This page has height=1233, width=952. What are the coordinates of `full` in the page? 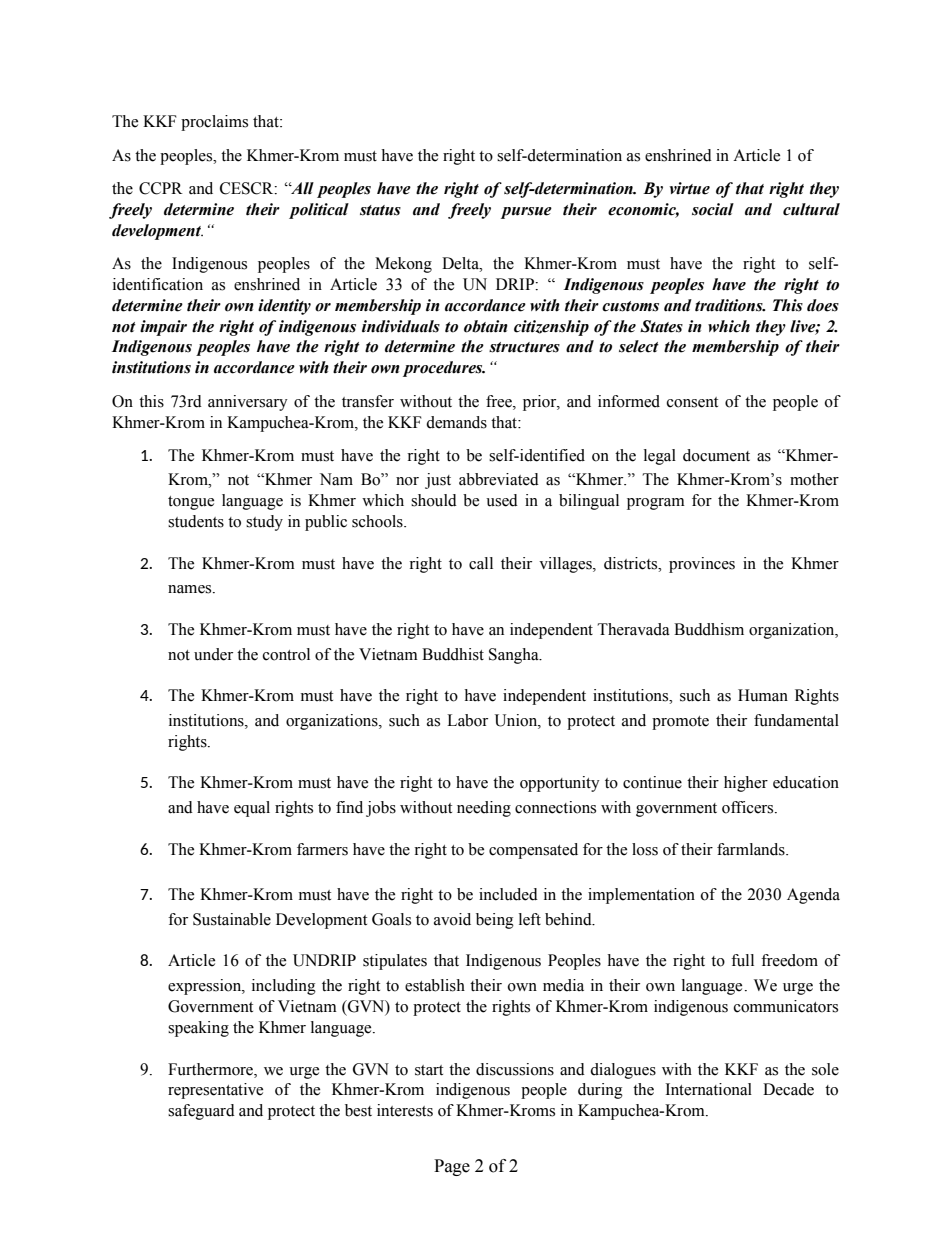 It's located at (742, 960).
